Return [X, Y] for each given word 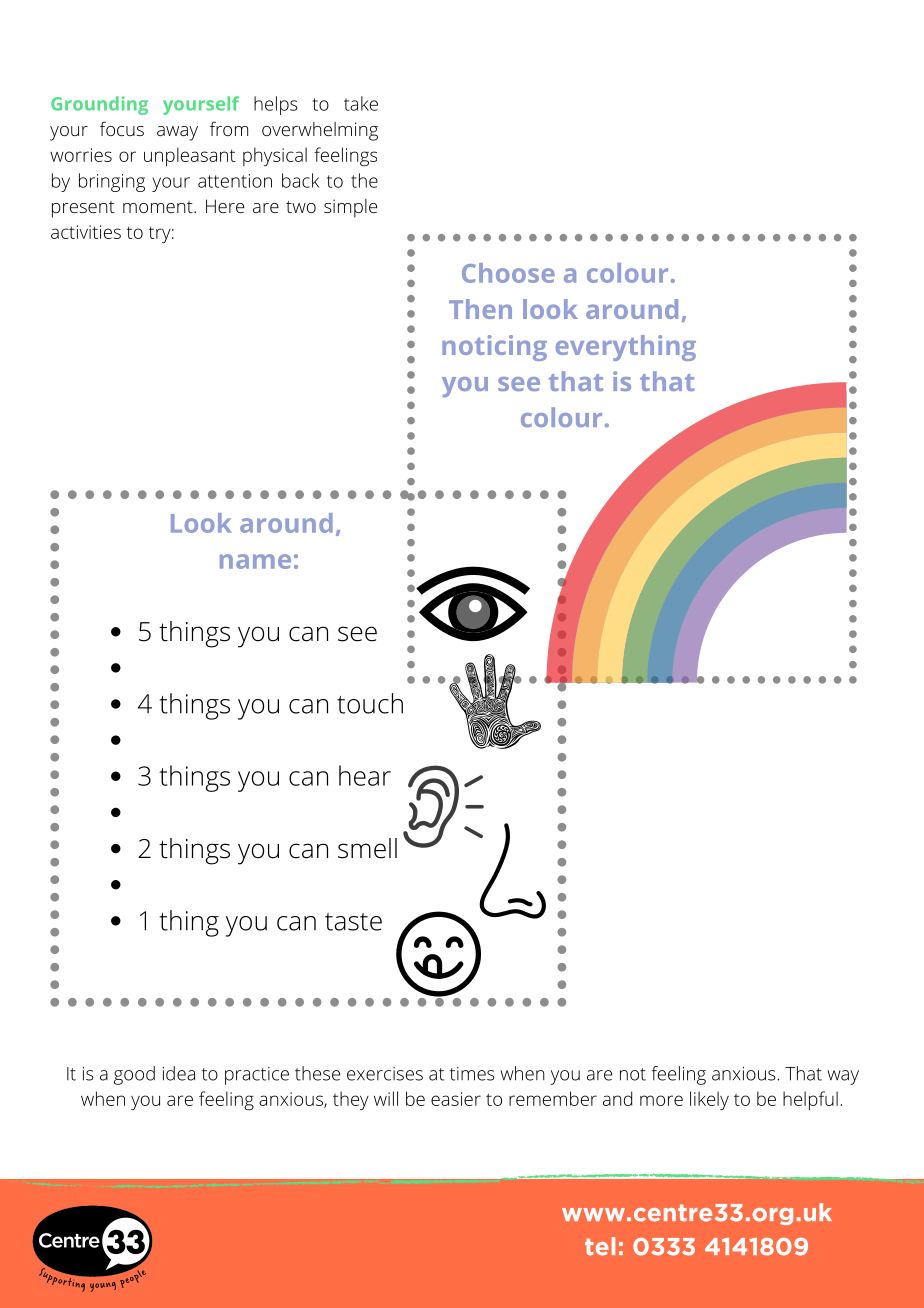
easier [456, 1099]
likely [709, 1100]
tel [600, 1246]
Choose [508, 273]
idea [179, 1073]
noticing [494, 348]
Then [480, 309]
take [361, 103]
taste [353, 922]
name [255, 561]
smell [367, 848]
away [177, 133]
